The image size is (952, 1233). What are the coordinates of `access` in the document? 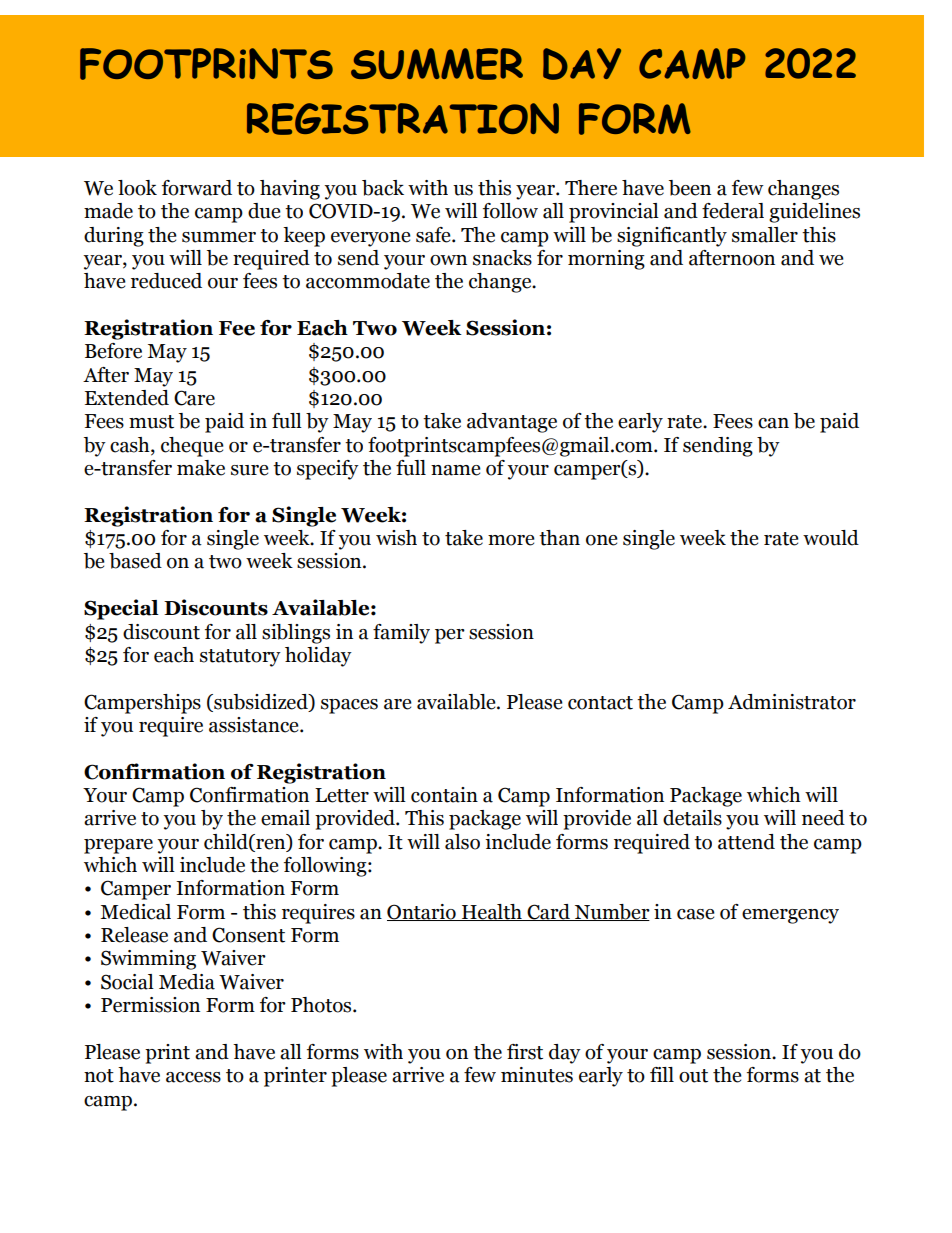 It's located at (193, 1077).
